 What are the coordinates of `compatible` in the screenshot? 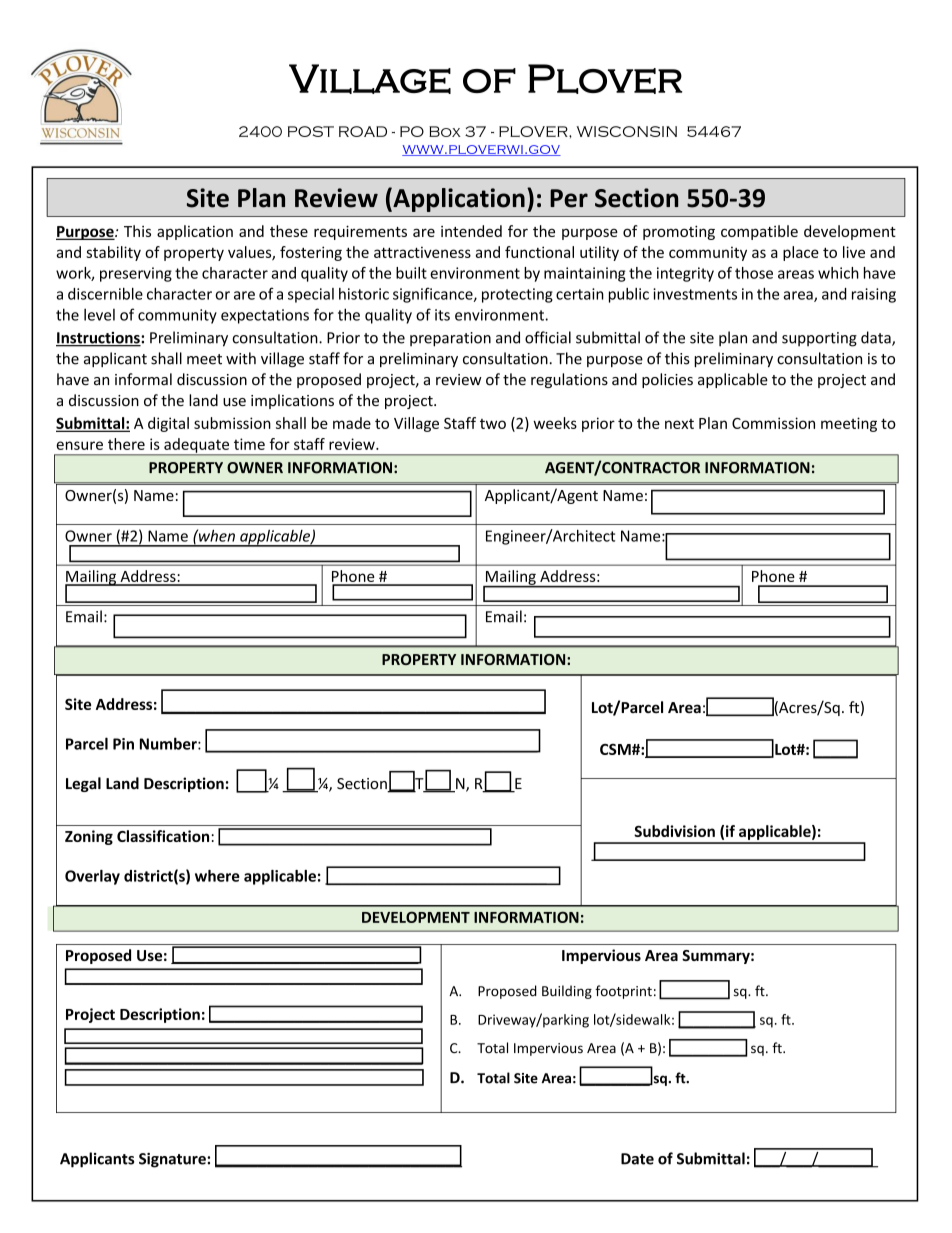 It's located at (759, 232).
